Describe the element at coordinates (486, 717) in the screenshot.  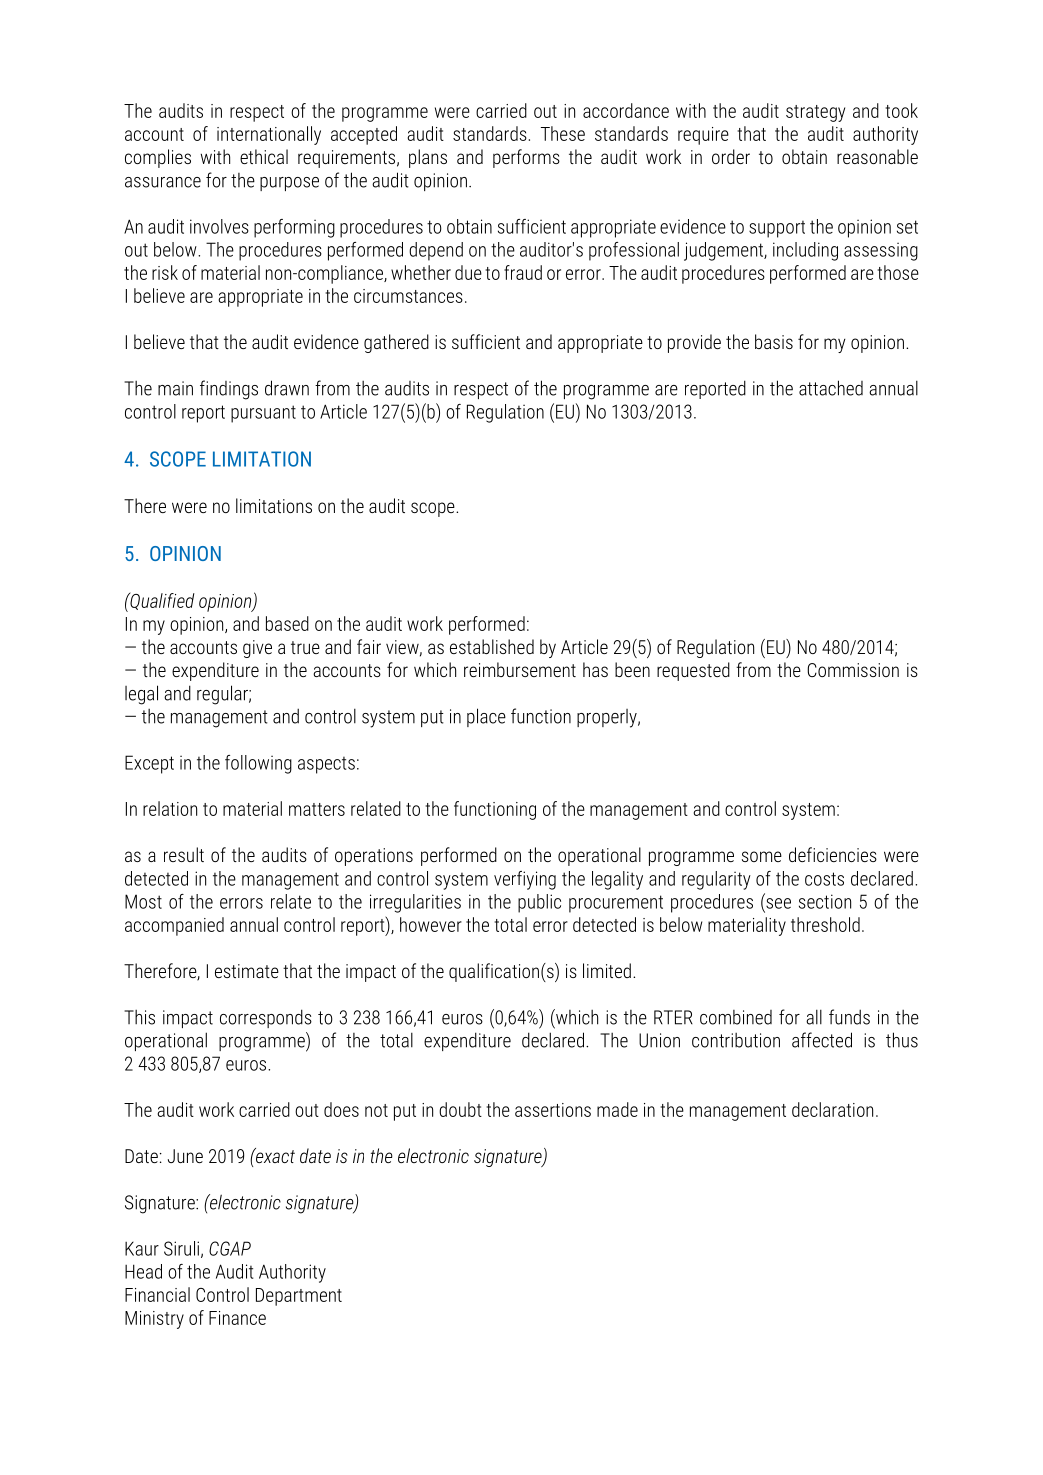
I see `place` at that location.
